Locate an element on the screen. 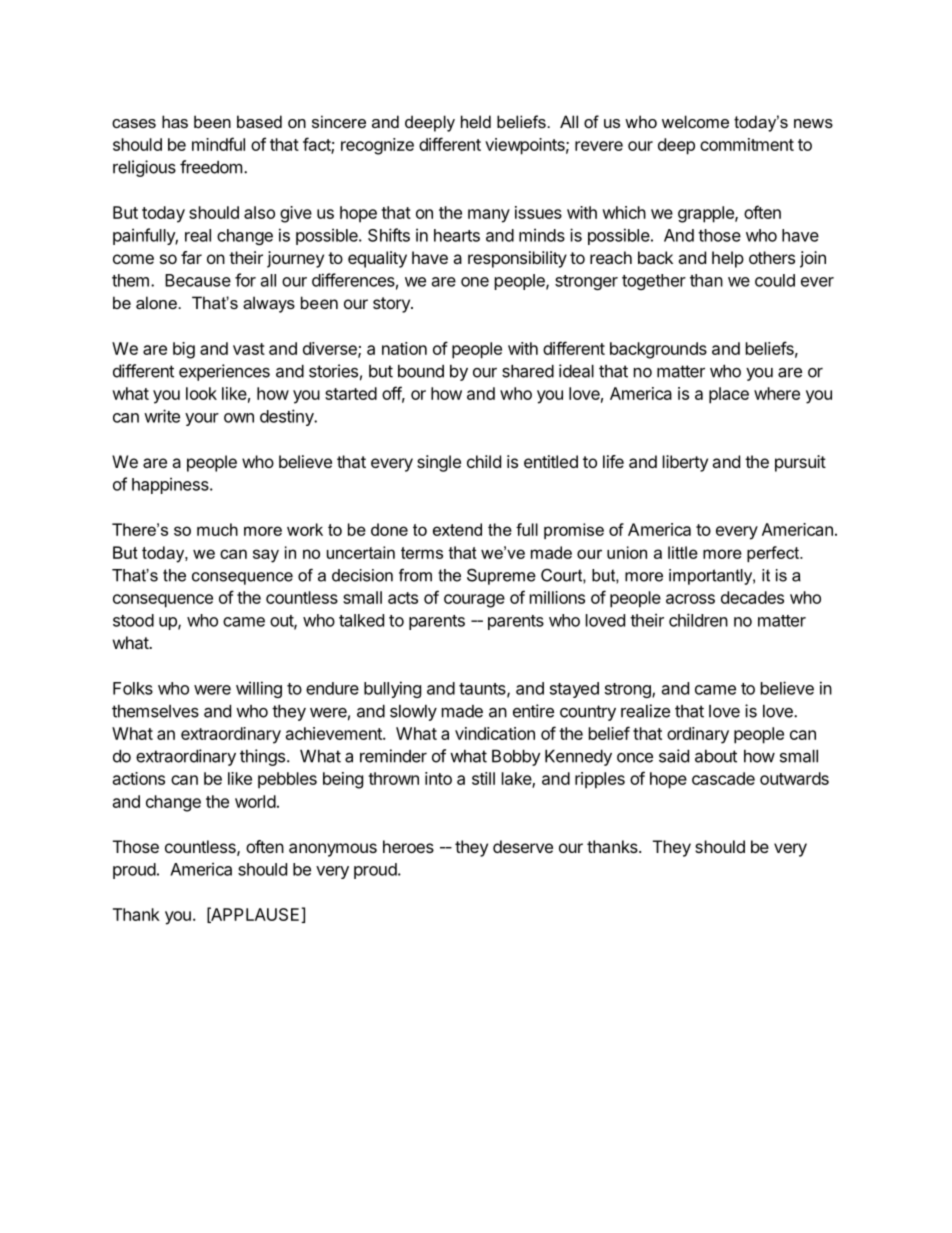  liberty is located at coordinates (685, 463).
